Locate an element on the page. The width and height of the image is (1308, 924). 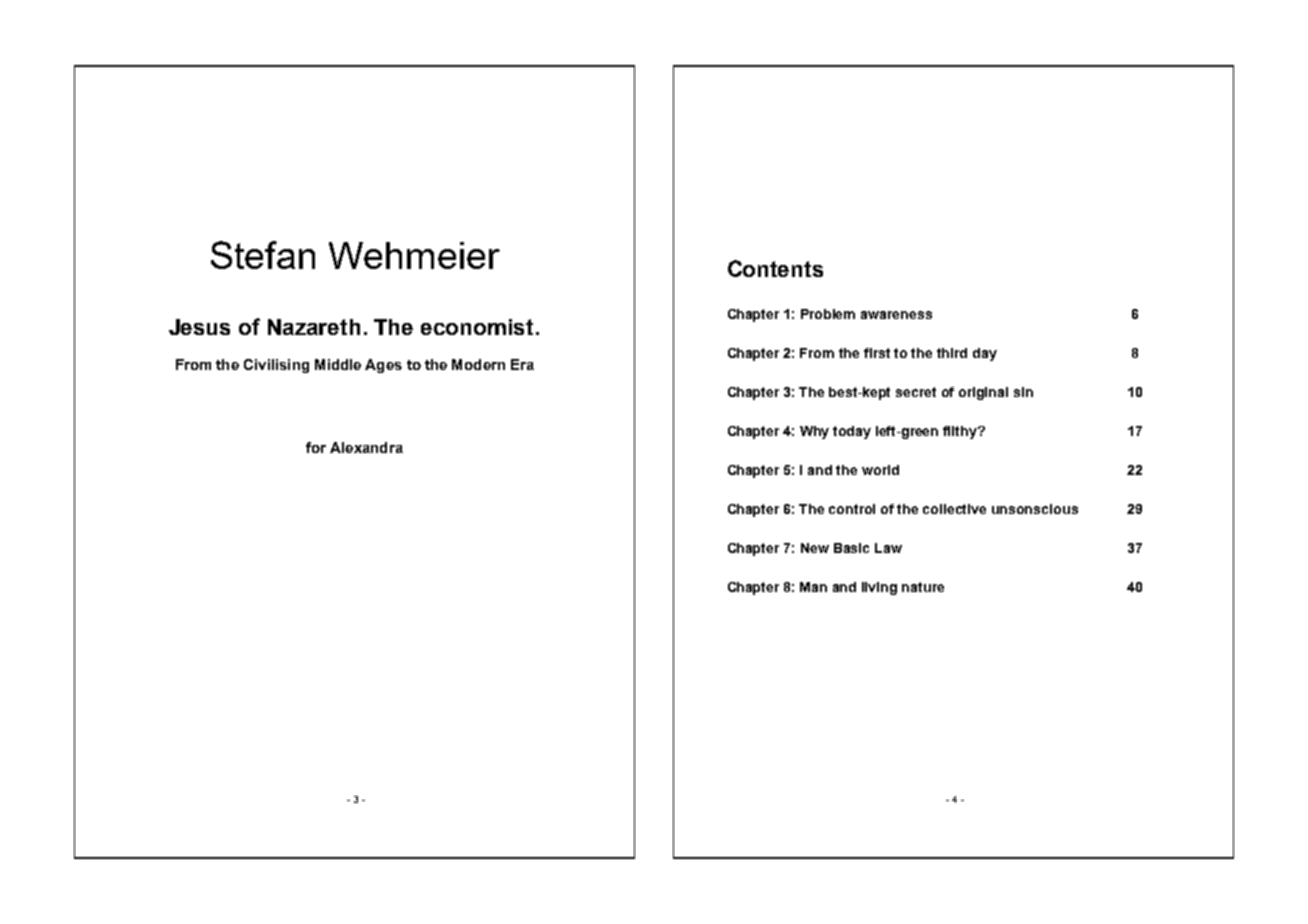
Contents is located at coordinates (775, 268).
